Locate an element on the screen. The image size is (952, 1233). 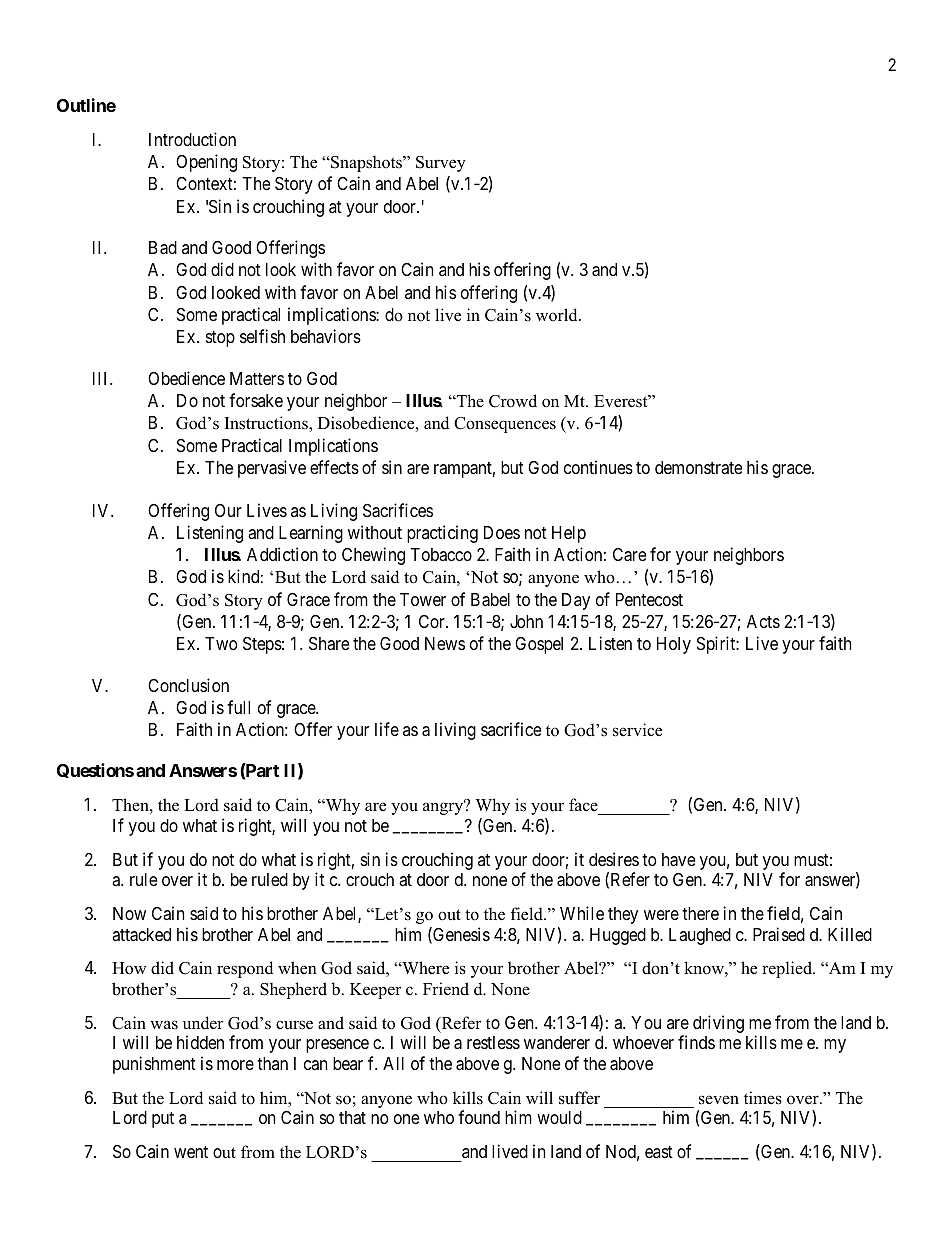
Does is located at coordinates (502, 532).
